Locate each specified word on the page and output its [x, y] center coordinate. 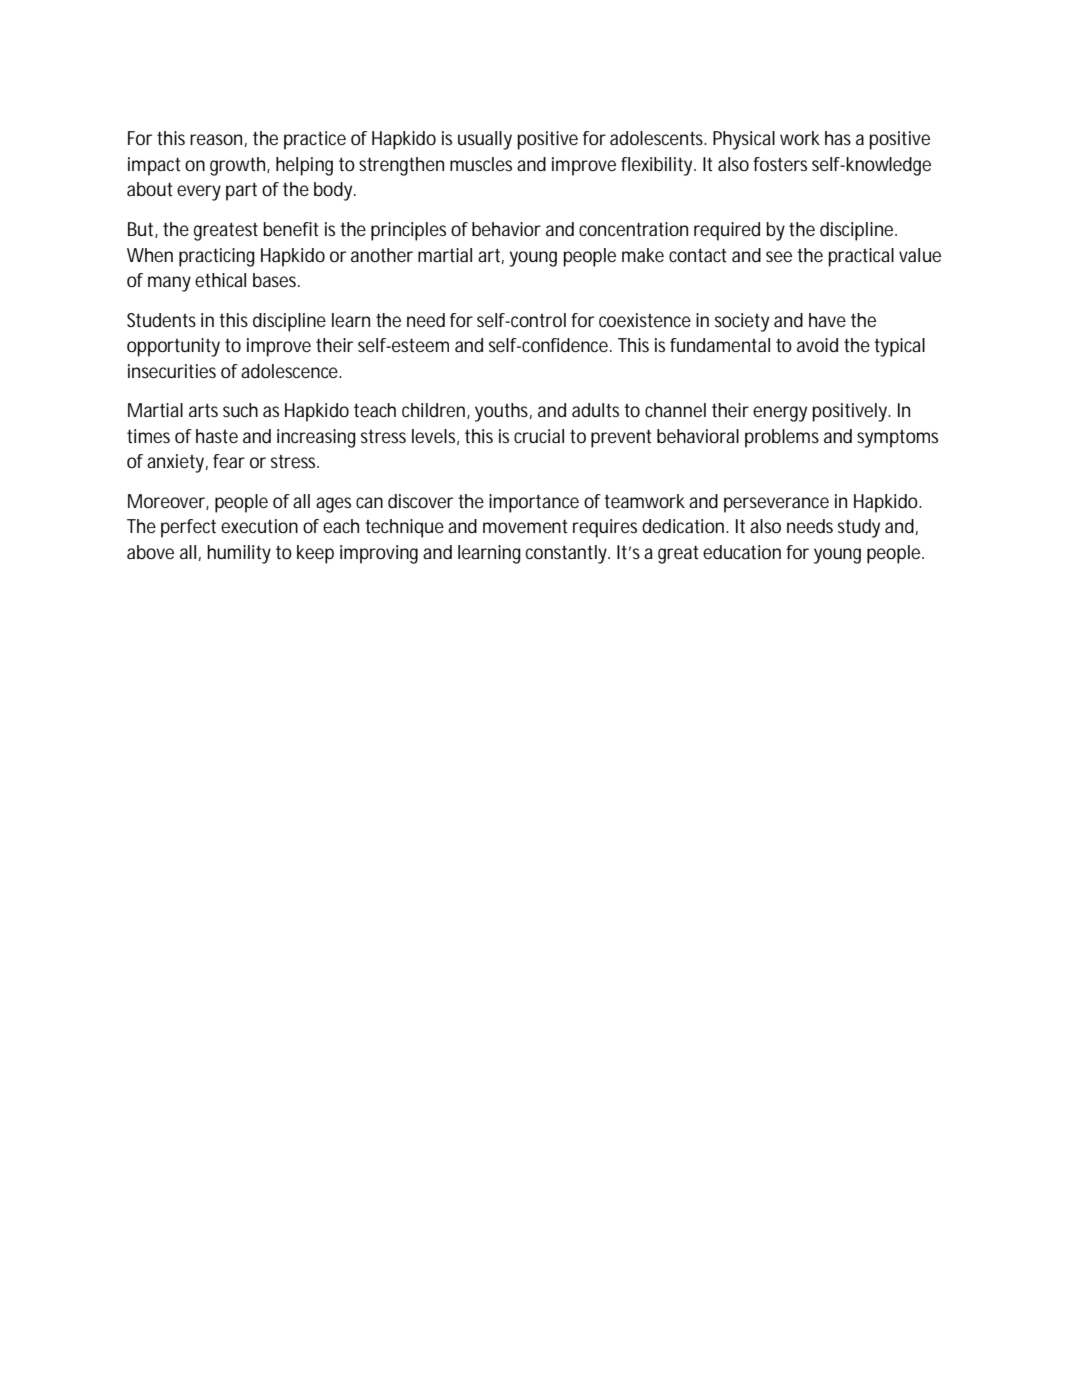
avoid [817, 345]
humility [239, 554]
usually [485, 140]
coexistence [645, 320]
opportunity [173, 347]
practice [315, 140]
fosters [780, 164]
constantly [568, 554]
